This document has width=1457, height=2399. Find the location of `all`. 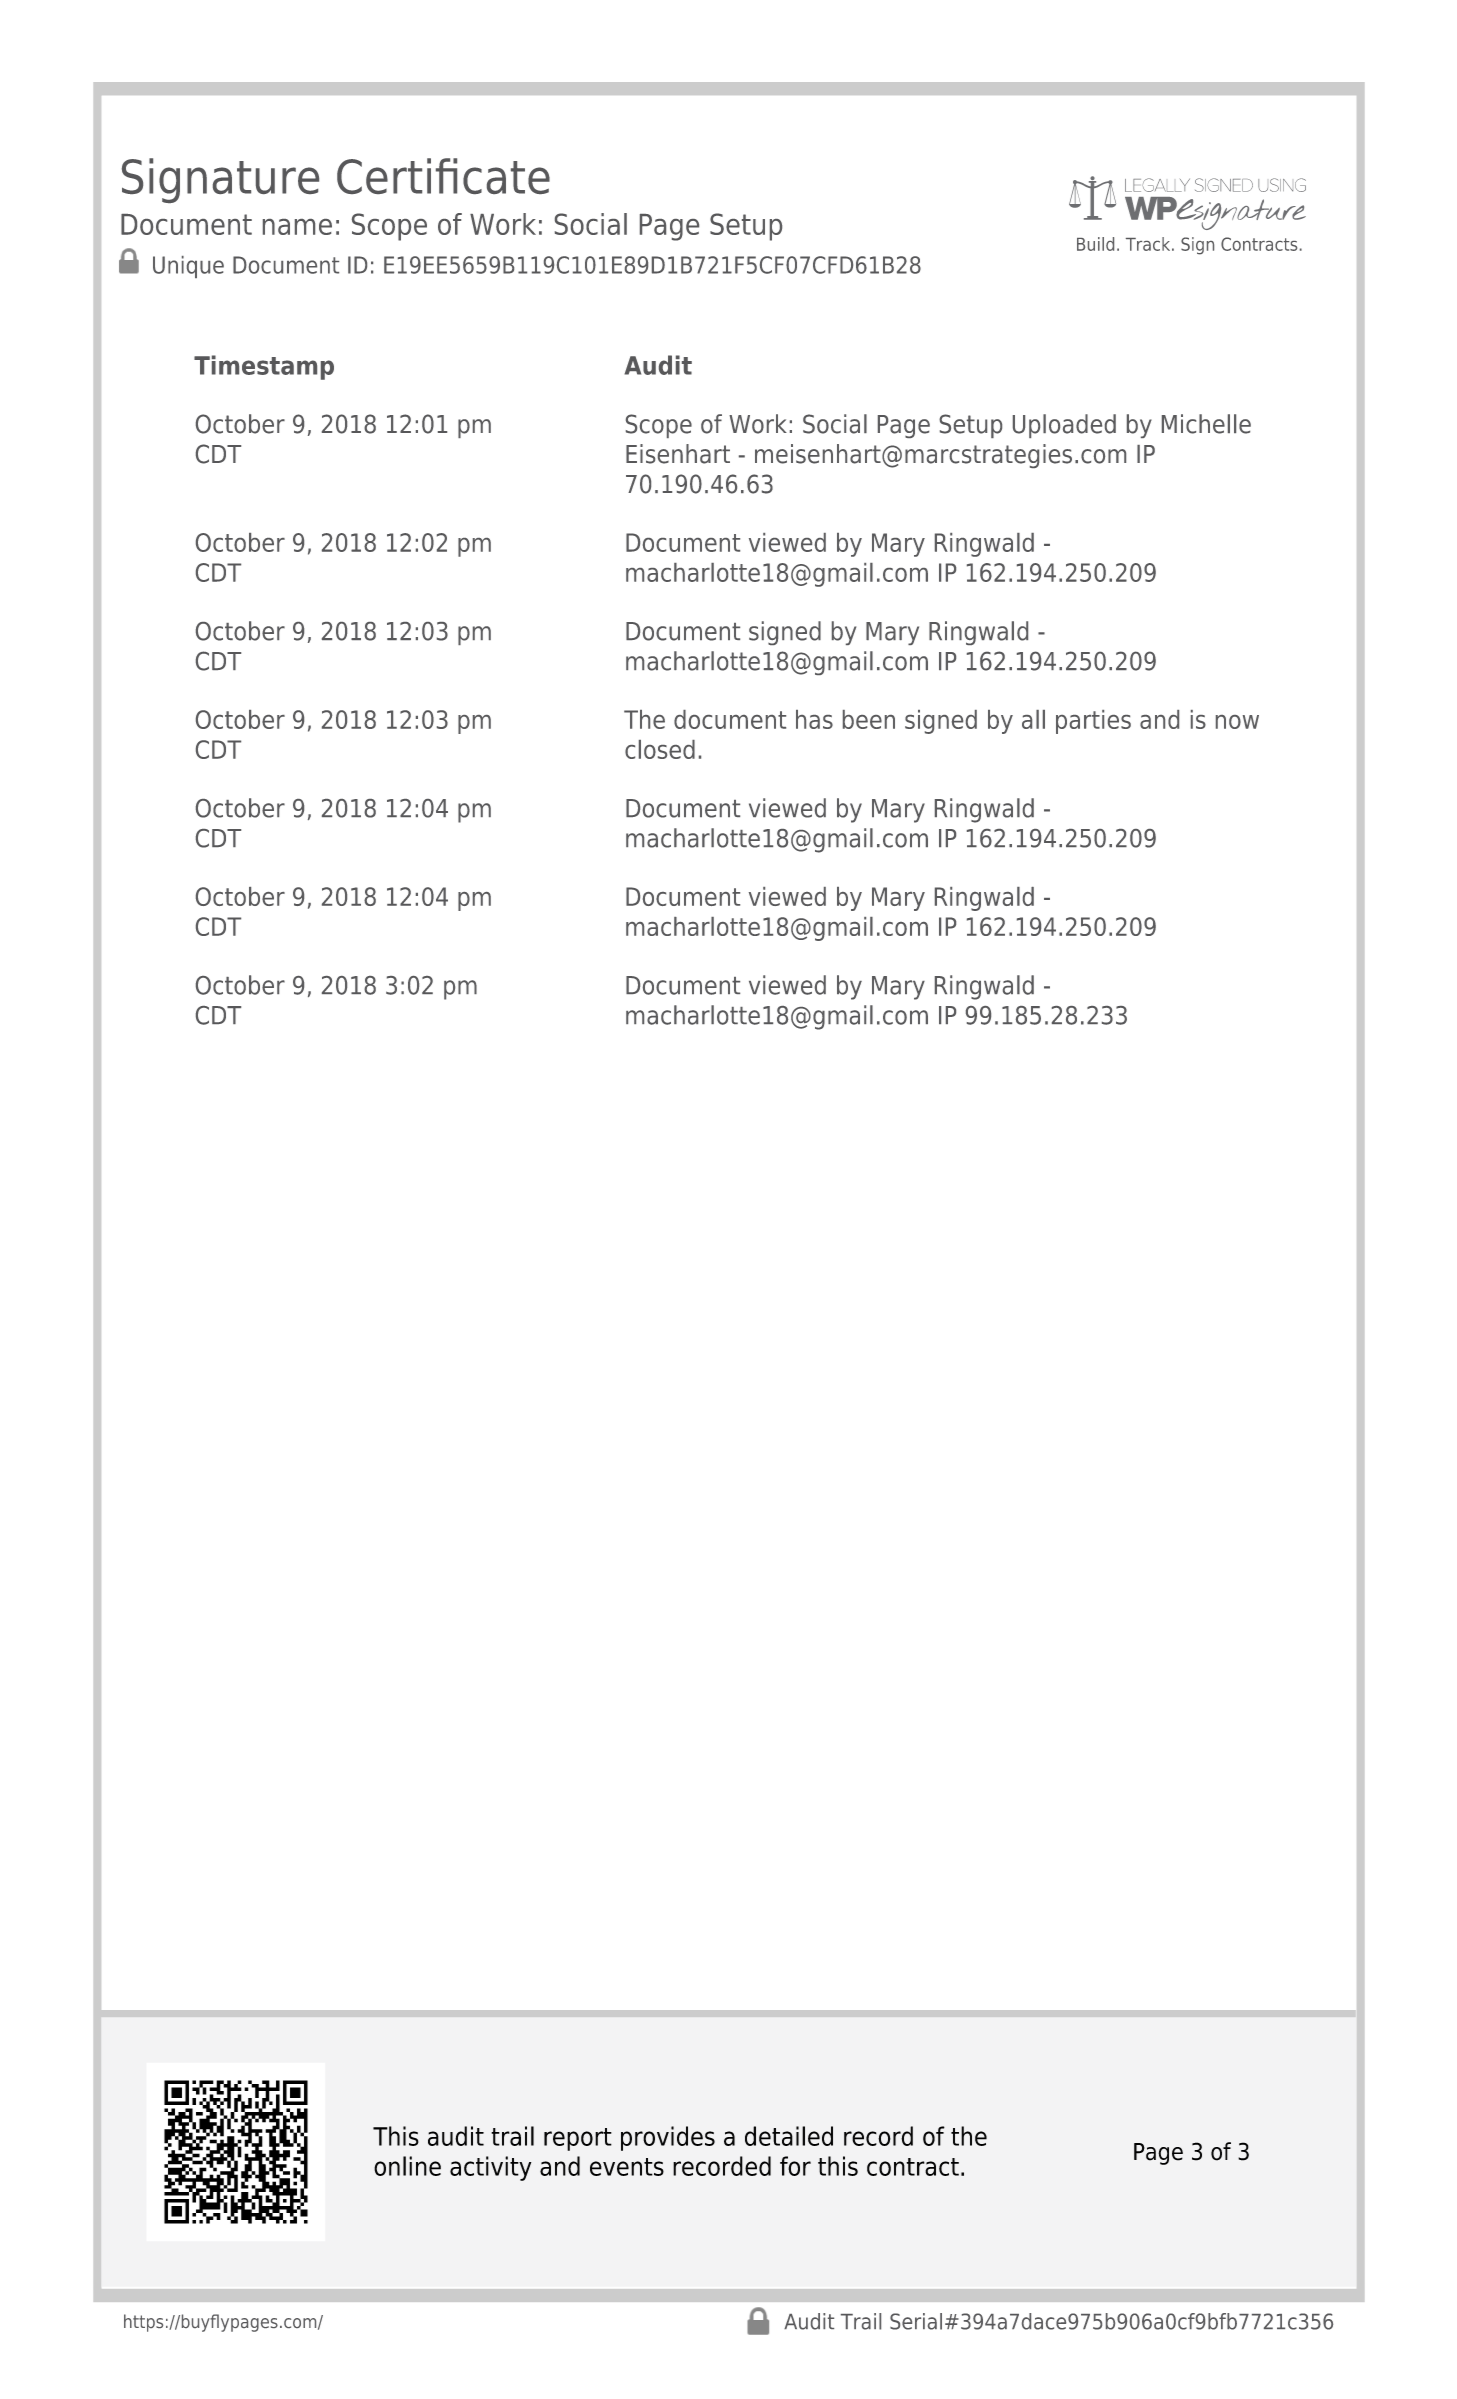

all is located at coordinates (1033, 719).
